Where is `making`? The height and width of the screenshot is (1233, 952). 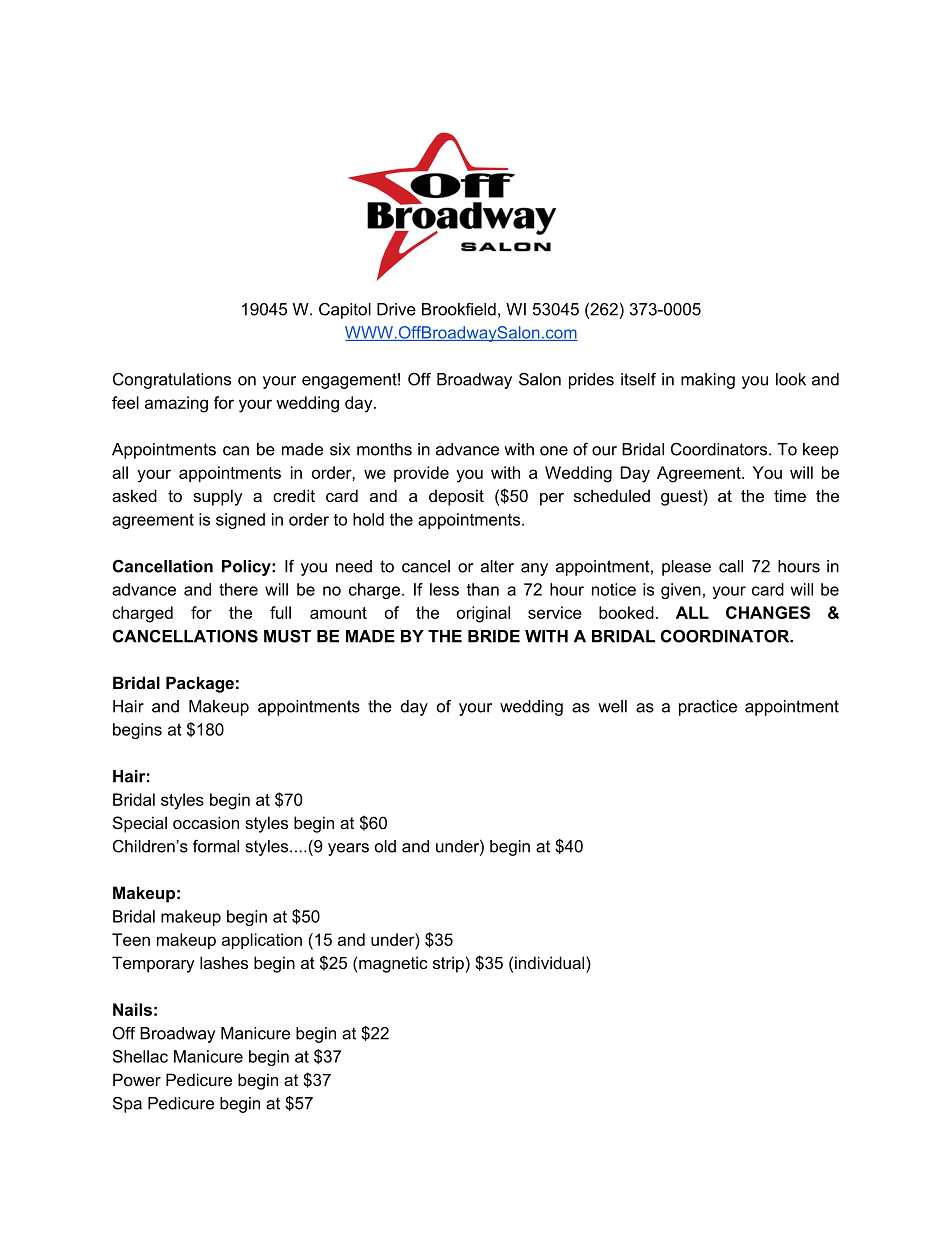
making is located at coordinates (708, 381).
